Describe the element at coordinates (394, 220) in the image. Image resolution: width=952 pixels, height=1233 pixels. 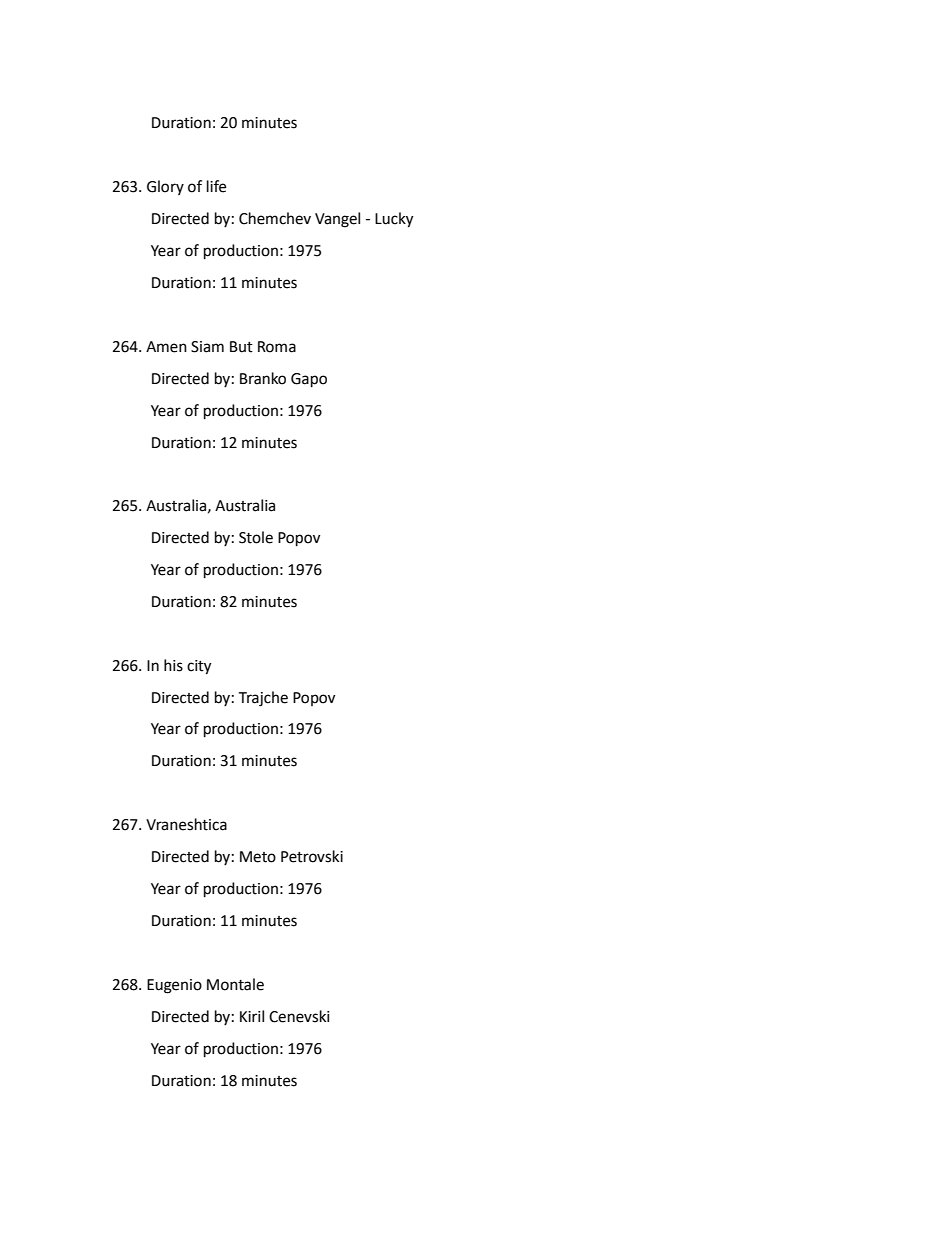
I see `Lucky` at that location.
